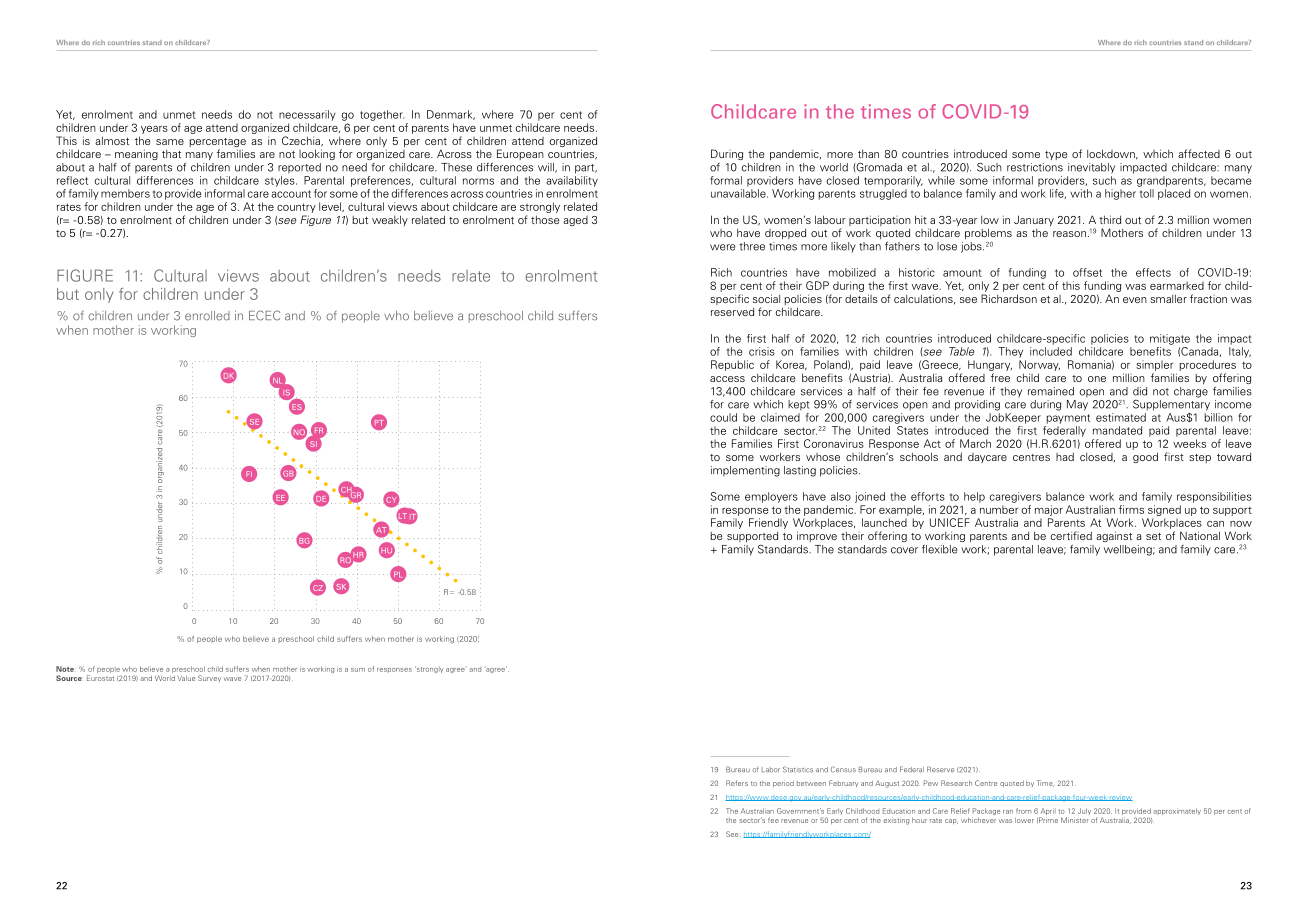 The height and width of the document is (924, 1308). I want to click on same, so click(170, 142).
